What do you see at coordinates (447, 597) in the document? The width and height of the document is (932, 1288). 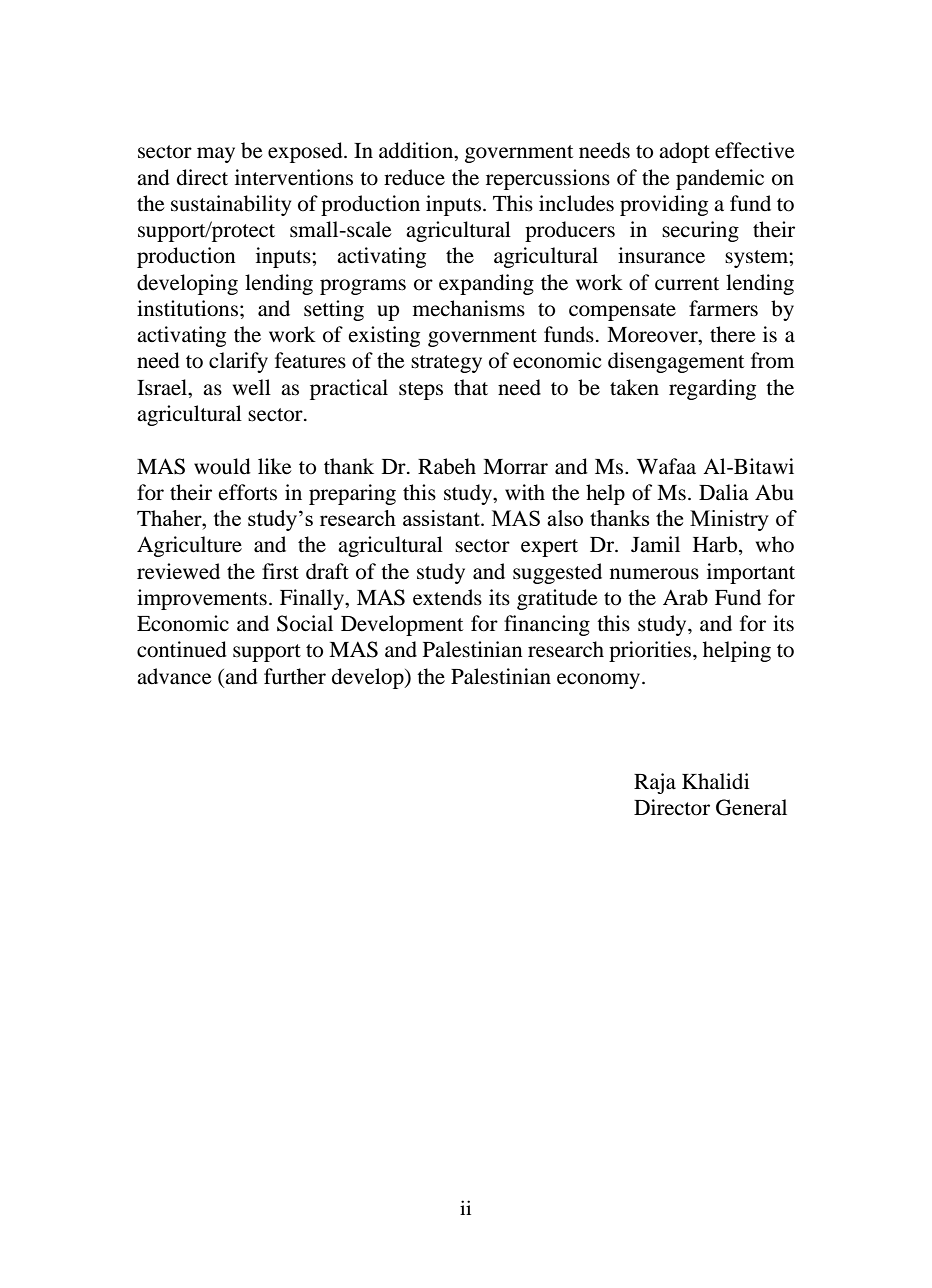 I see `extends` at bounding box center [447, 597].
